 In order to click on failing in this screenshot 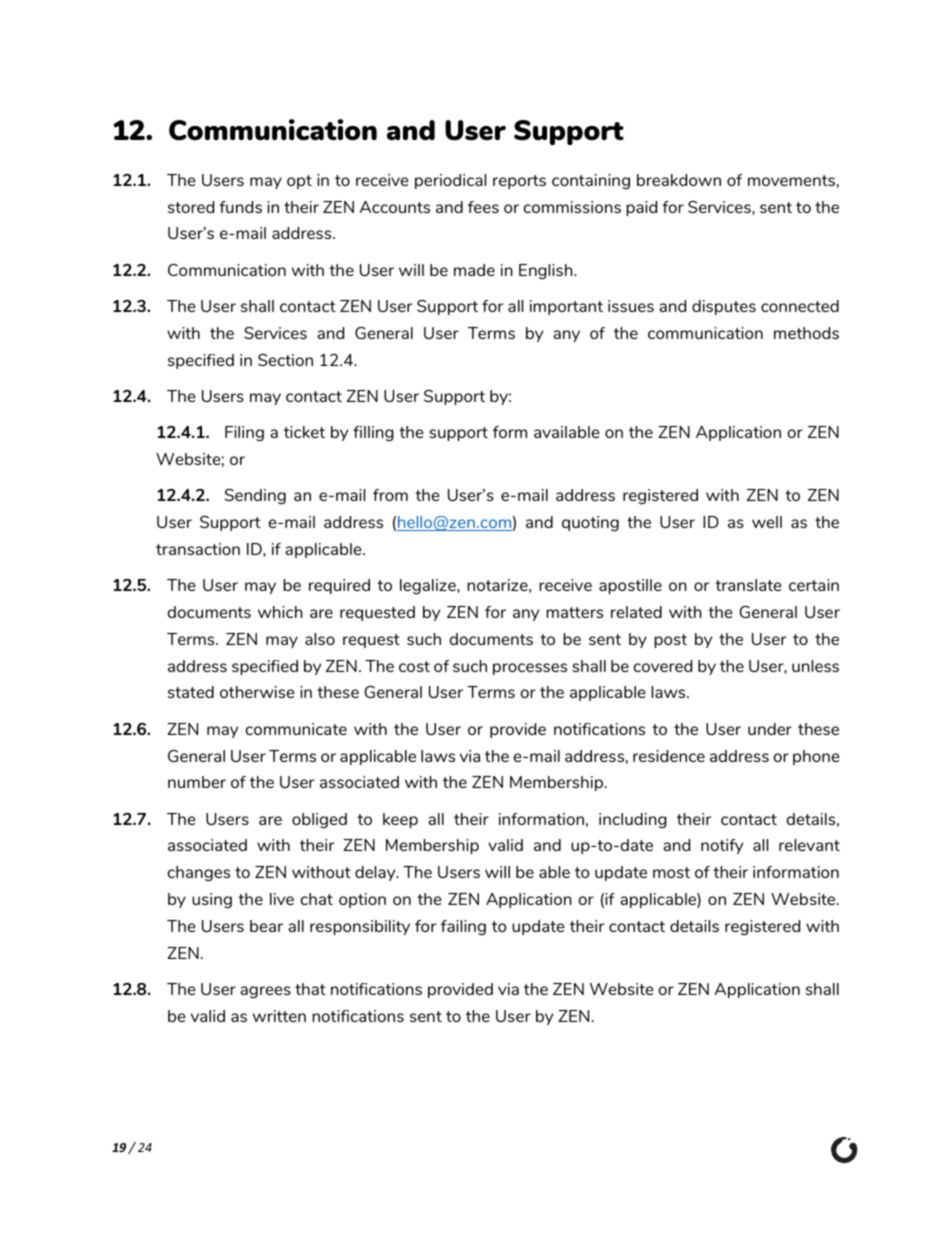, I will do `click(463, 927)`.
